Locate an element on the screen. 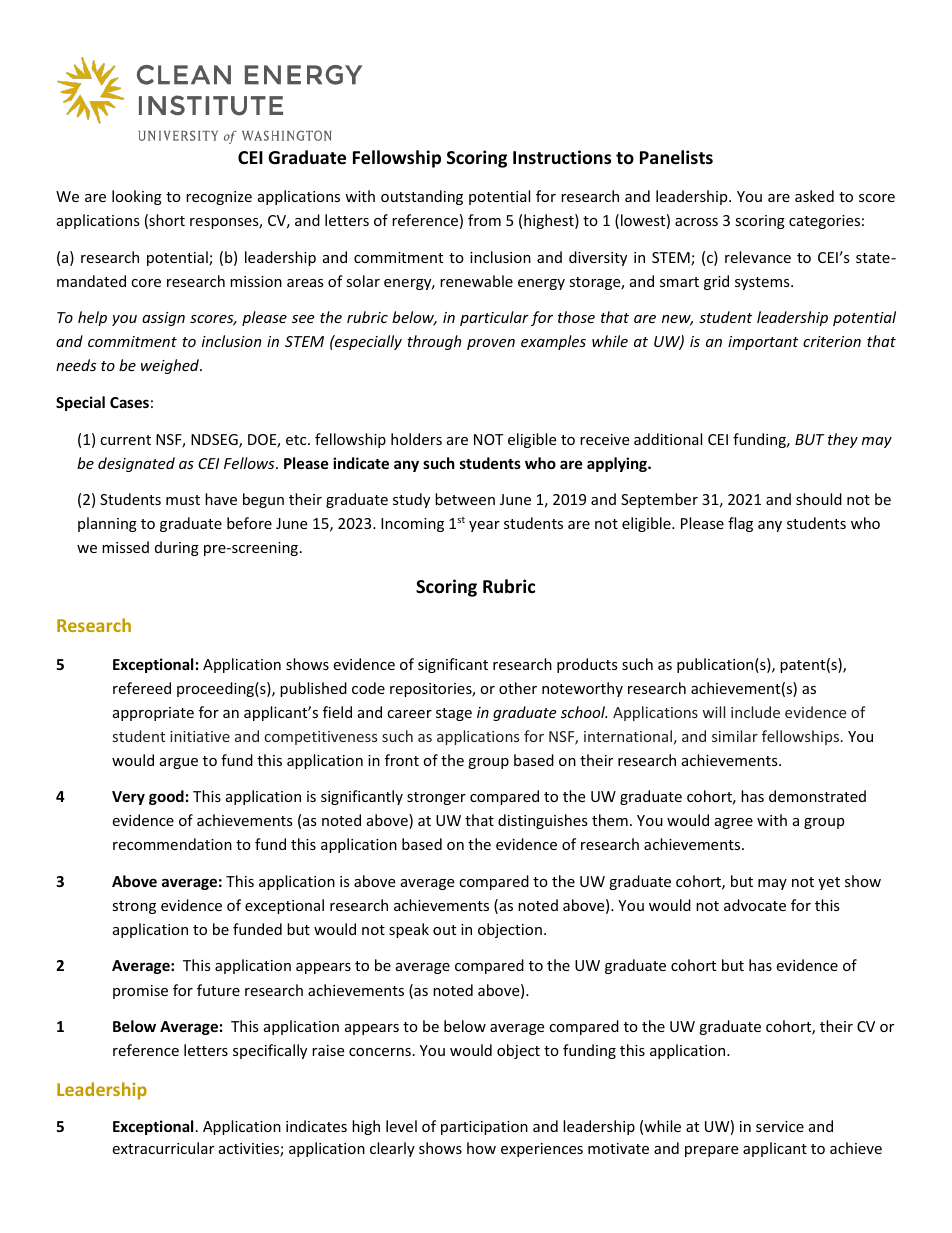 The image size is (952, 1233). looking is located at coordinates (137, 197).
